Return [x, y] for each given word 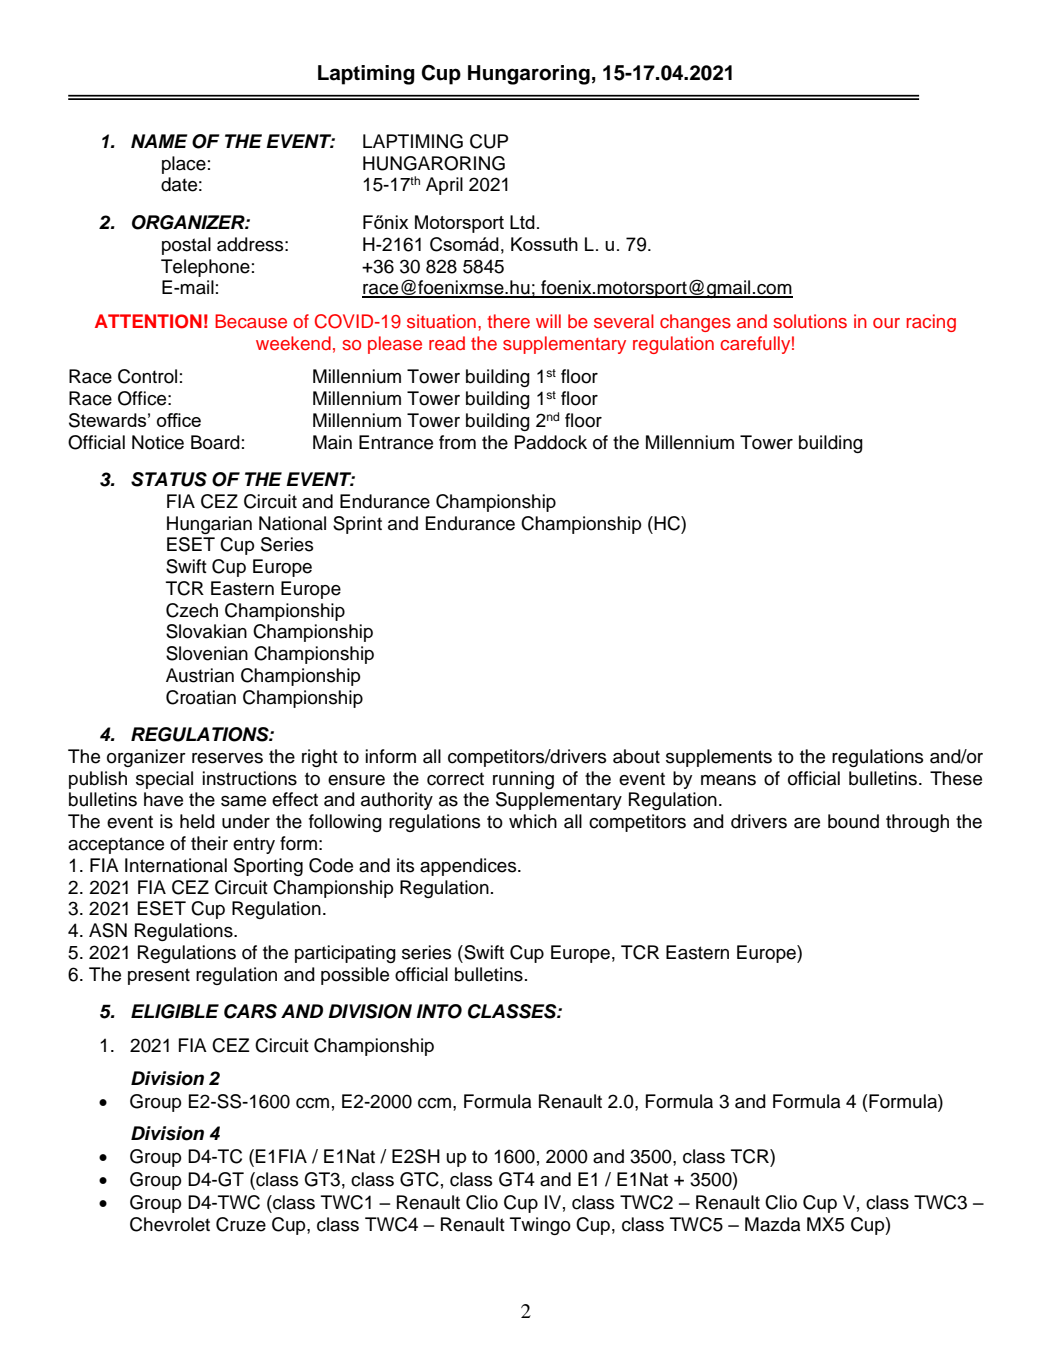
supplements [719, 758]
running [523, 780]
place [184, 165]
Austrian [200, 675]
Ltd [522, 222]
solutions [810, 321]
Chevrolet [170, 1224]
